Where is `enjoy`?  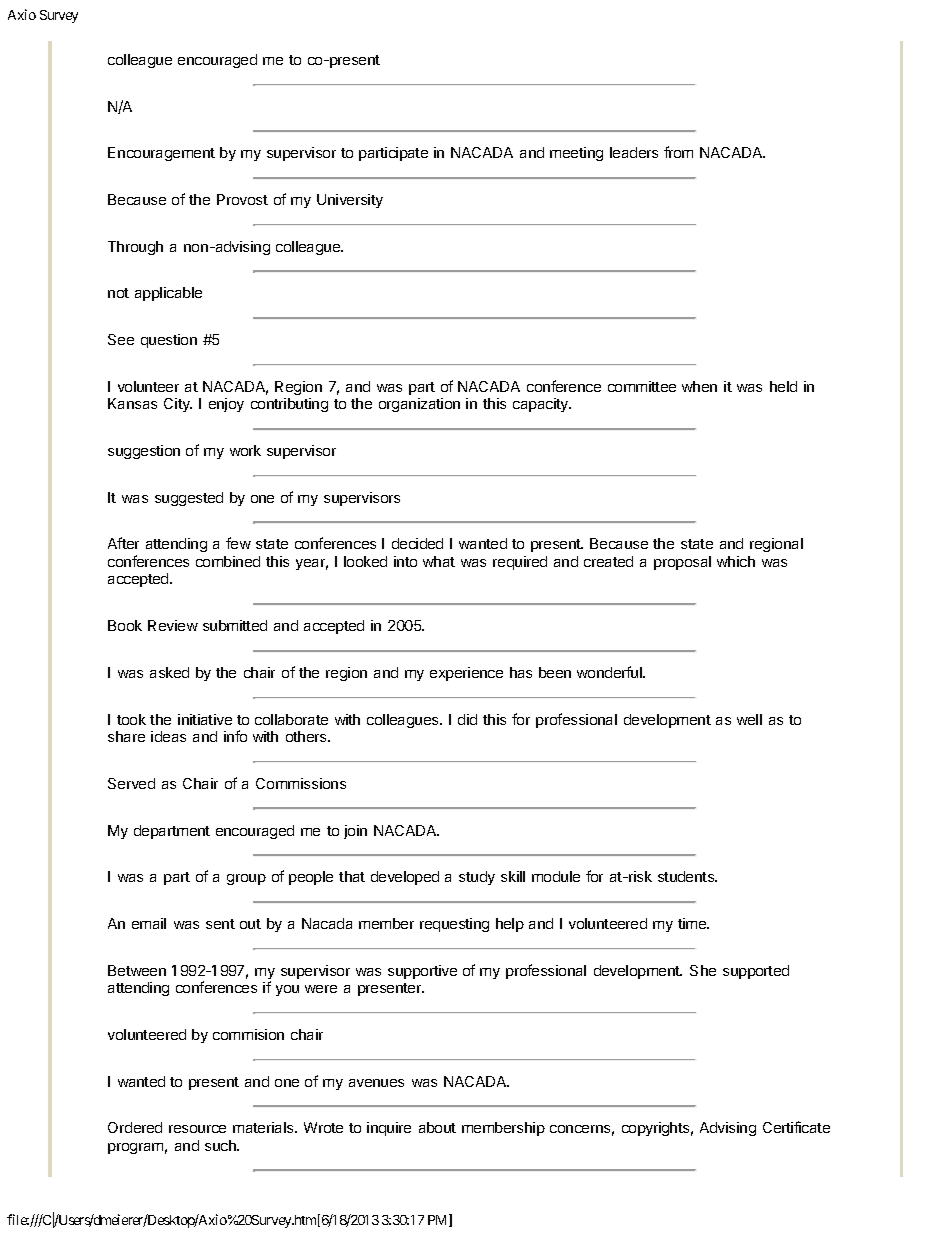
enjoy is located at coordinates (226, 405).
